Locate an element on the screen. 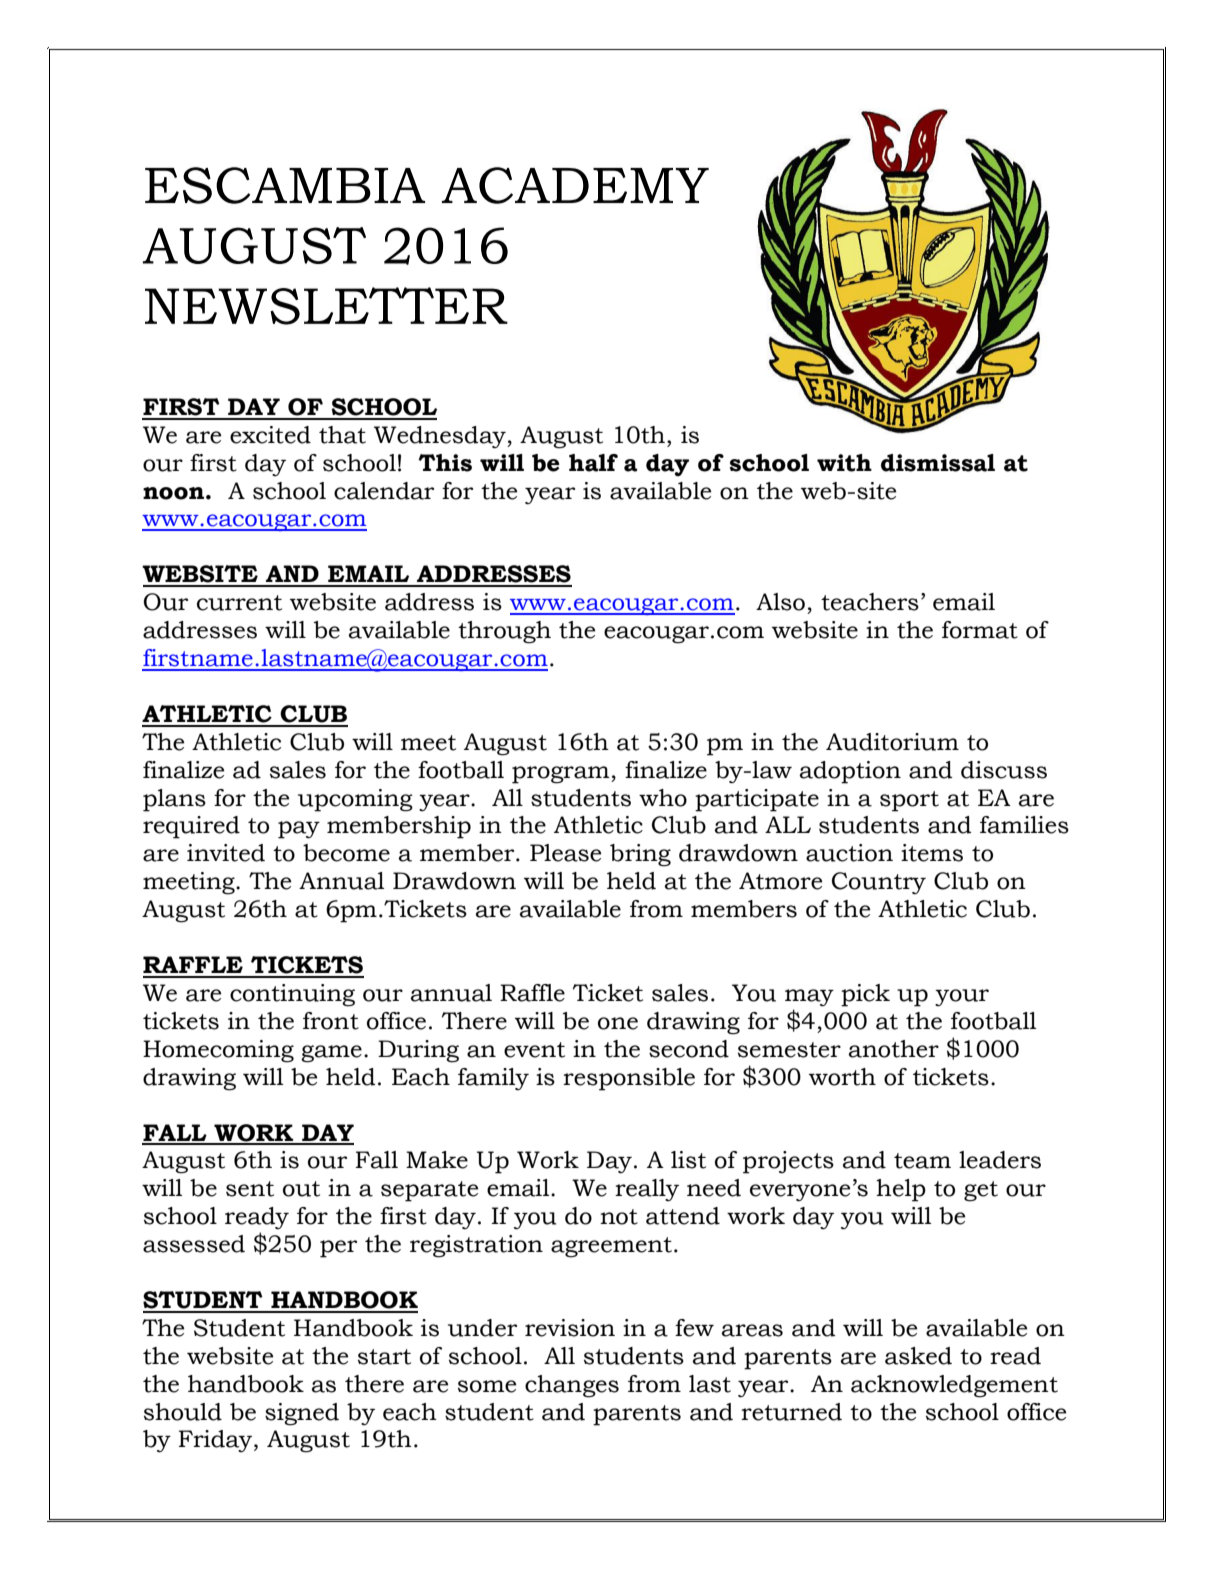  signed is located at coordinates (302, 1414).
